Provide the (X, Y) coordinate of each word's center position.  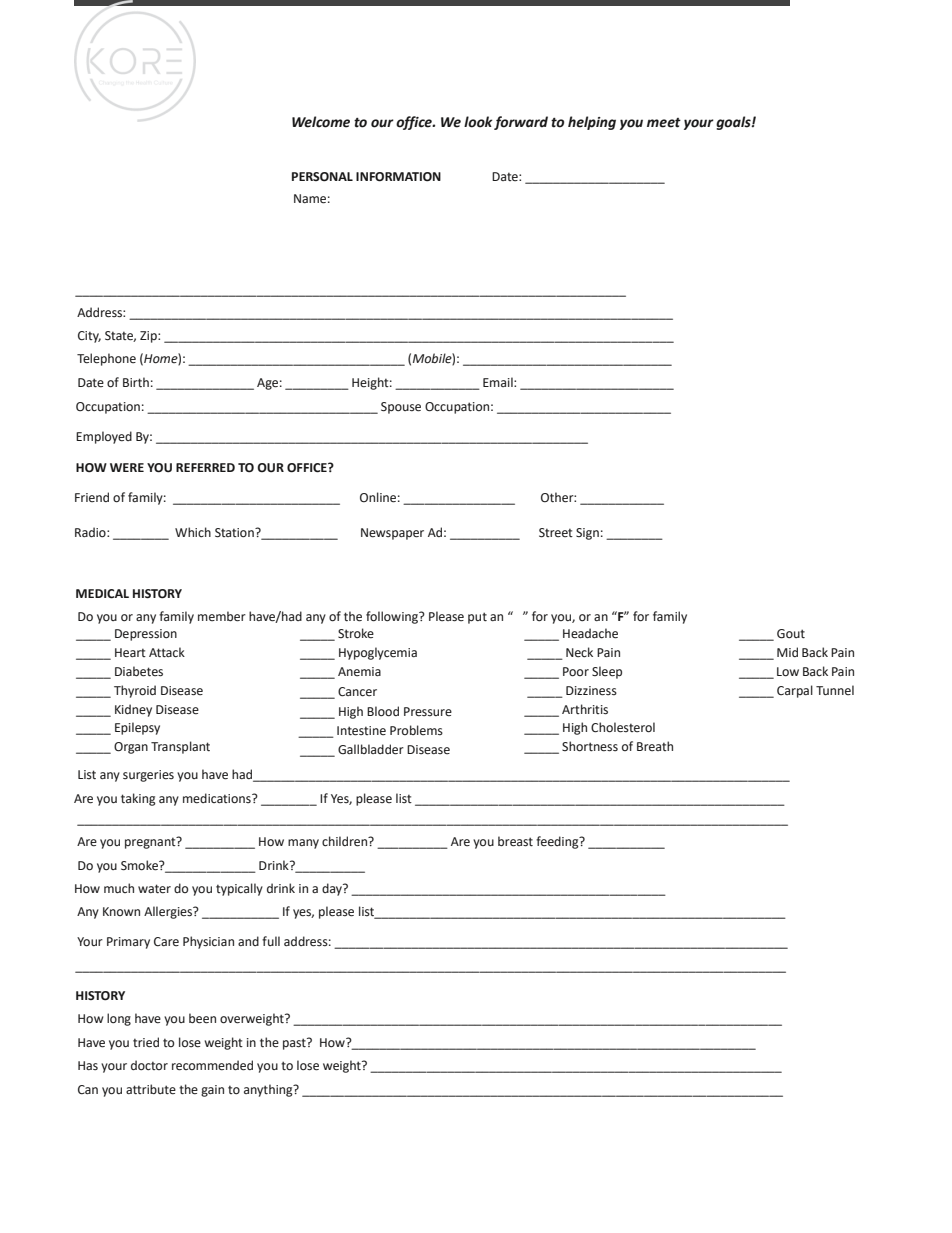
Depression (146, 635)
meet (664, 123)
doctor (149, 1065)
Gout (791, 634)
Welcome (321, 122)
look (478, 122)
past (295, 1044)
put (477, 618)
